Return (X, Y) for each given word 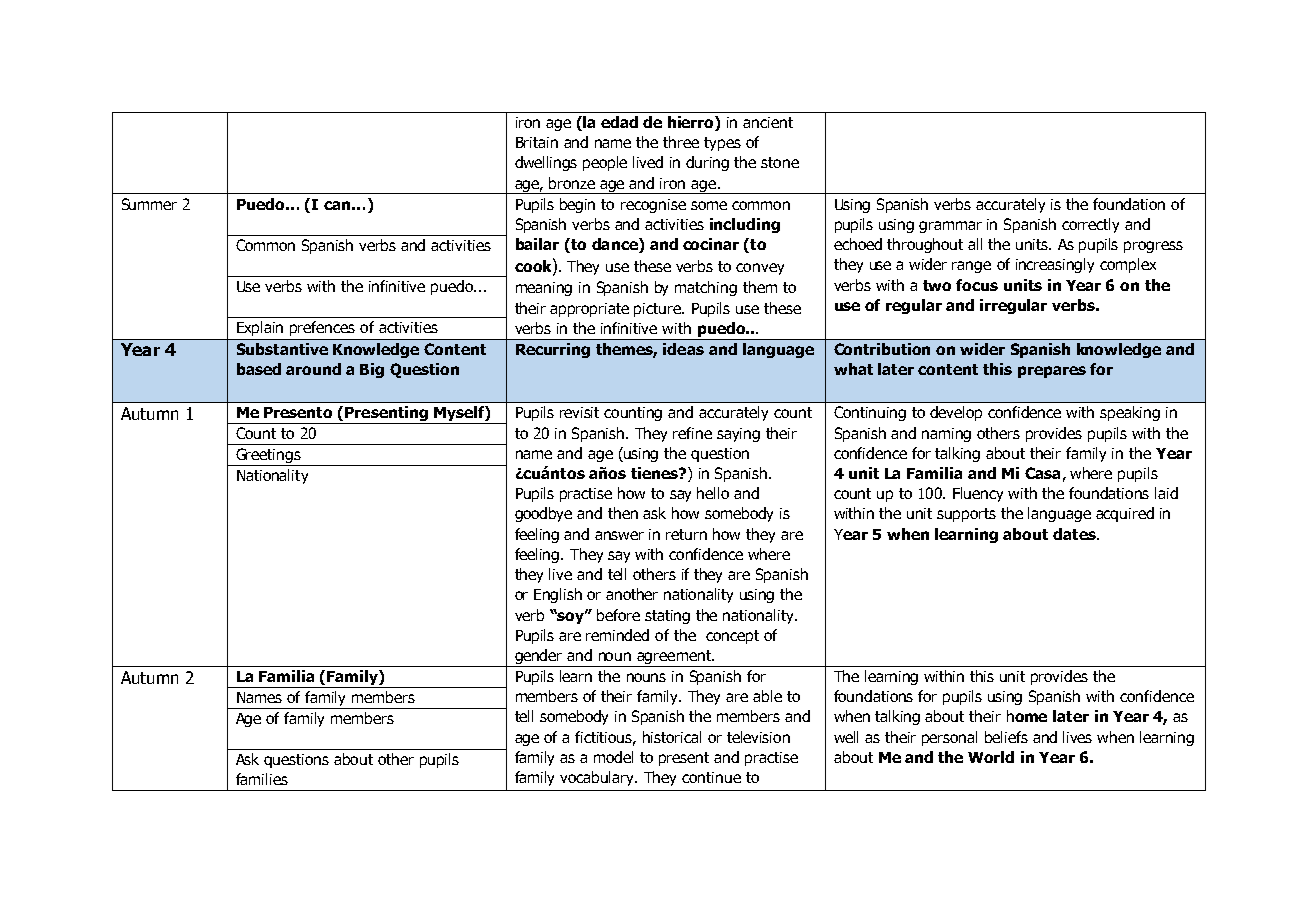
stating (667, 617)
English (558, 595)
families (262, 779)
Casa (1042, 473)
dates (1075, 534)
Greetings (268, 457)
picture (658, 310)
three (681, 142)
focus (977, 285)
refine (692, 433)
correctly (1090, 225)
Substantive (282, 349)
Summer (149, 204)
